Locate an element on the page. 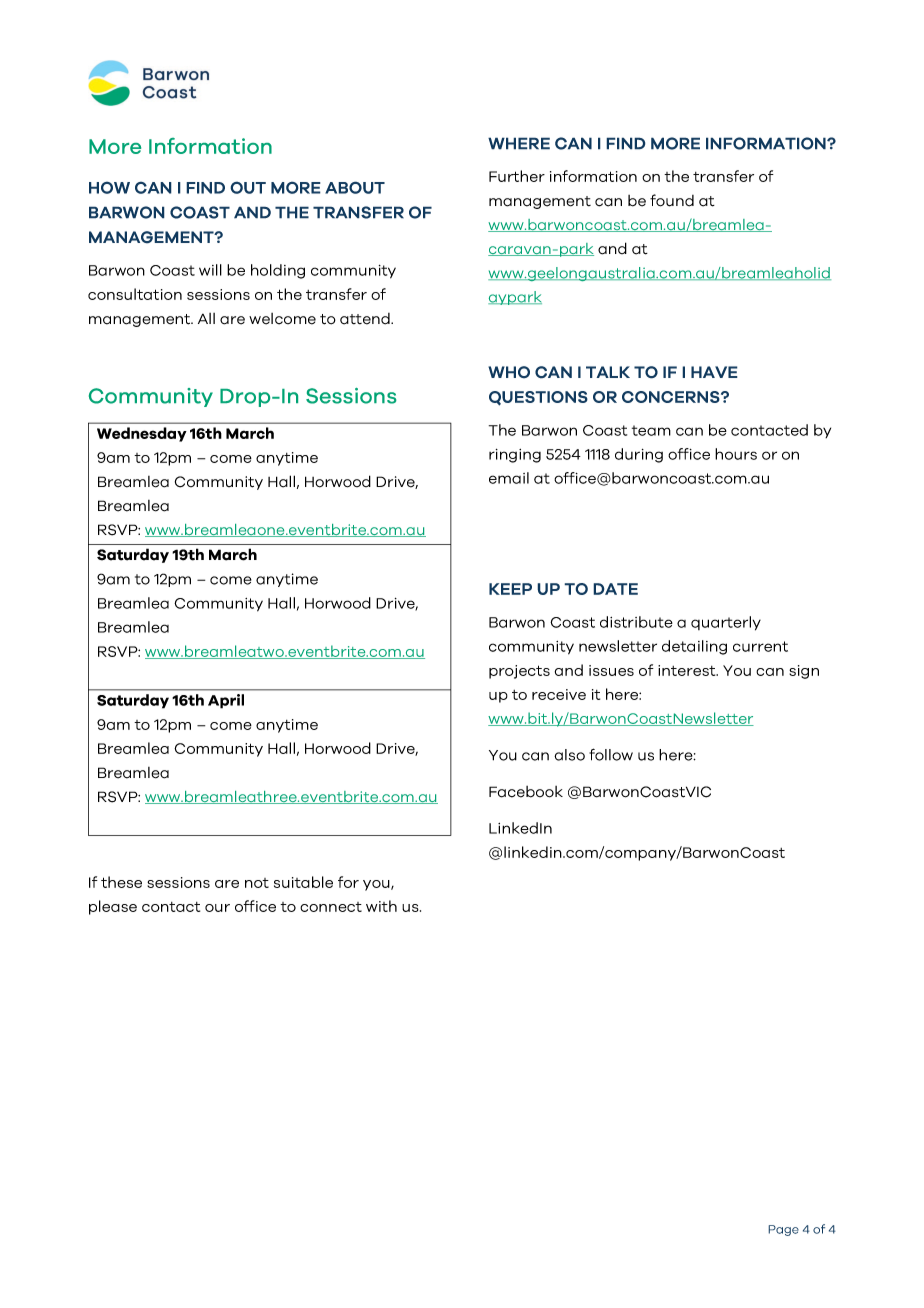 The height and width of the page is (1308, 924). will is located at coordinates (210, 270).
